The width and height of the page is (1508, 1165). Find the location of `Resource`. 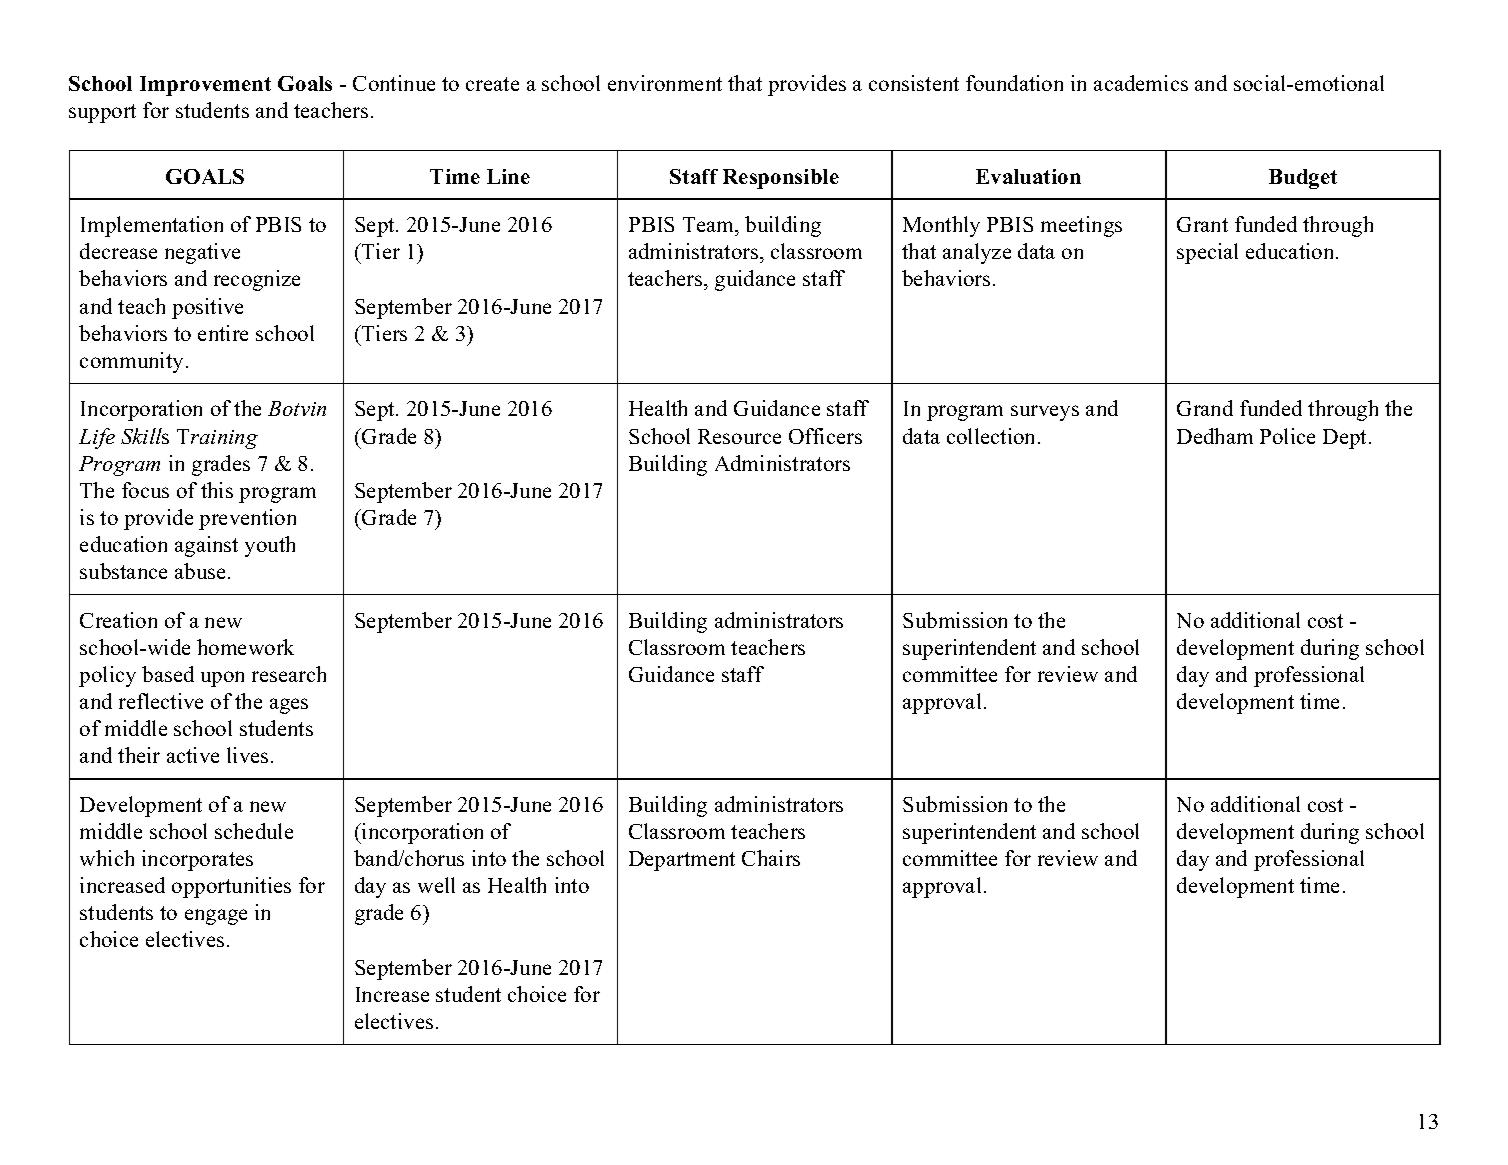

Resource is located at coordinates (739, 436).
